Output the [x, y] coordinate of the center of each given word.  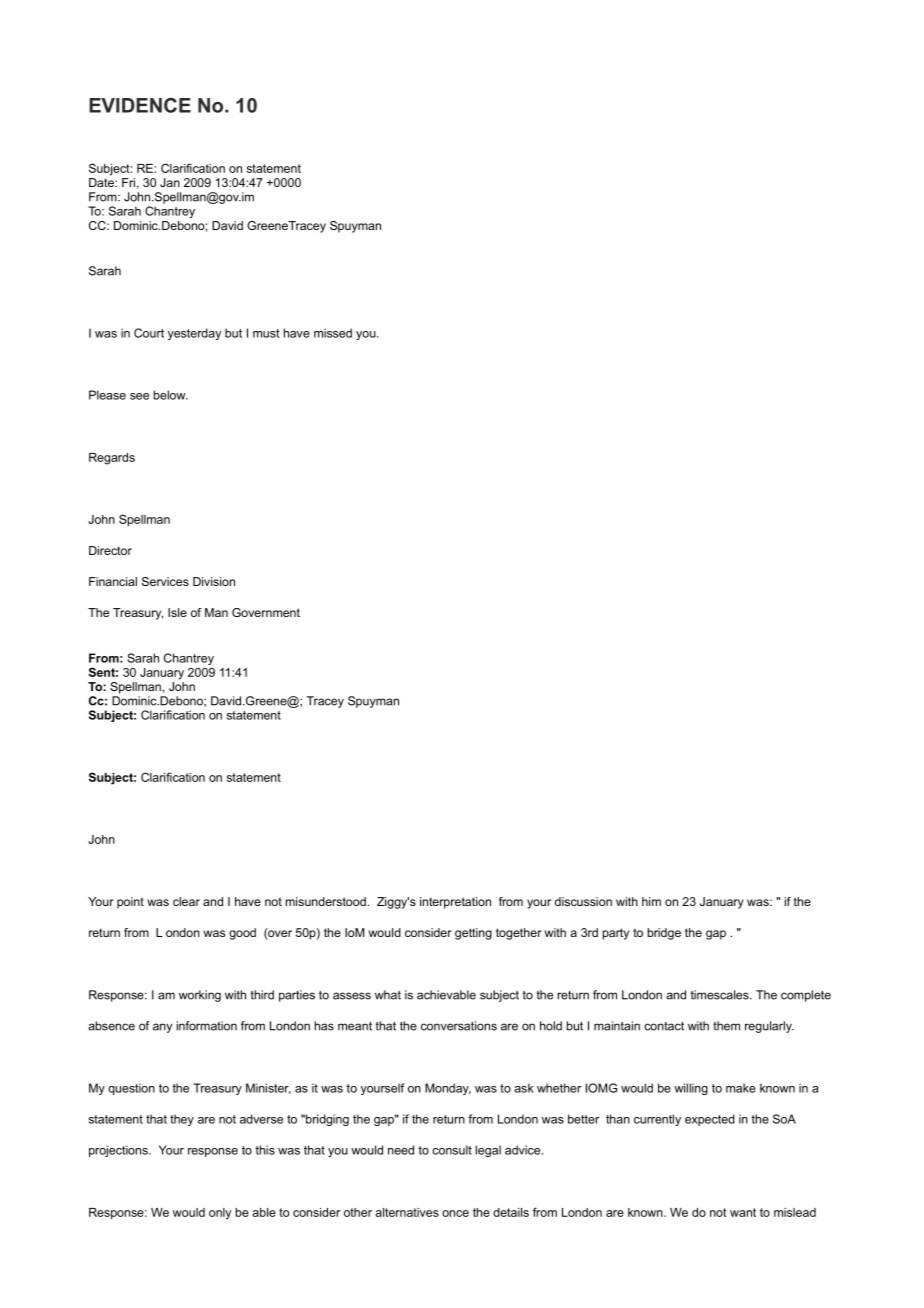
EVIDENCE [140, 105]
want [743, 1212]
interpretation [455, 903]
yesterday [194, 334]
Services [165, 581]
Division [214, 581]
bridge [664, 934]
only [220, 1214]
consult [452, 1150]
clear [186, 901]
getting [473, 934]
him [651, 901]
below [171, 395]
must [266, 333]
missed [333, 333]
